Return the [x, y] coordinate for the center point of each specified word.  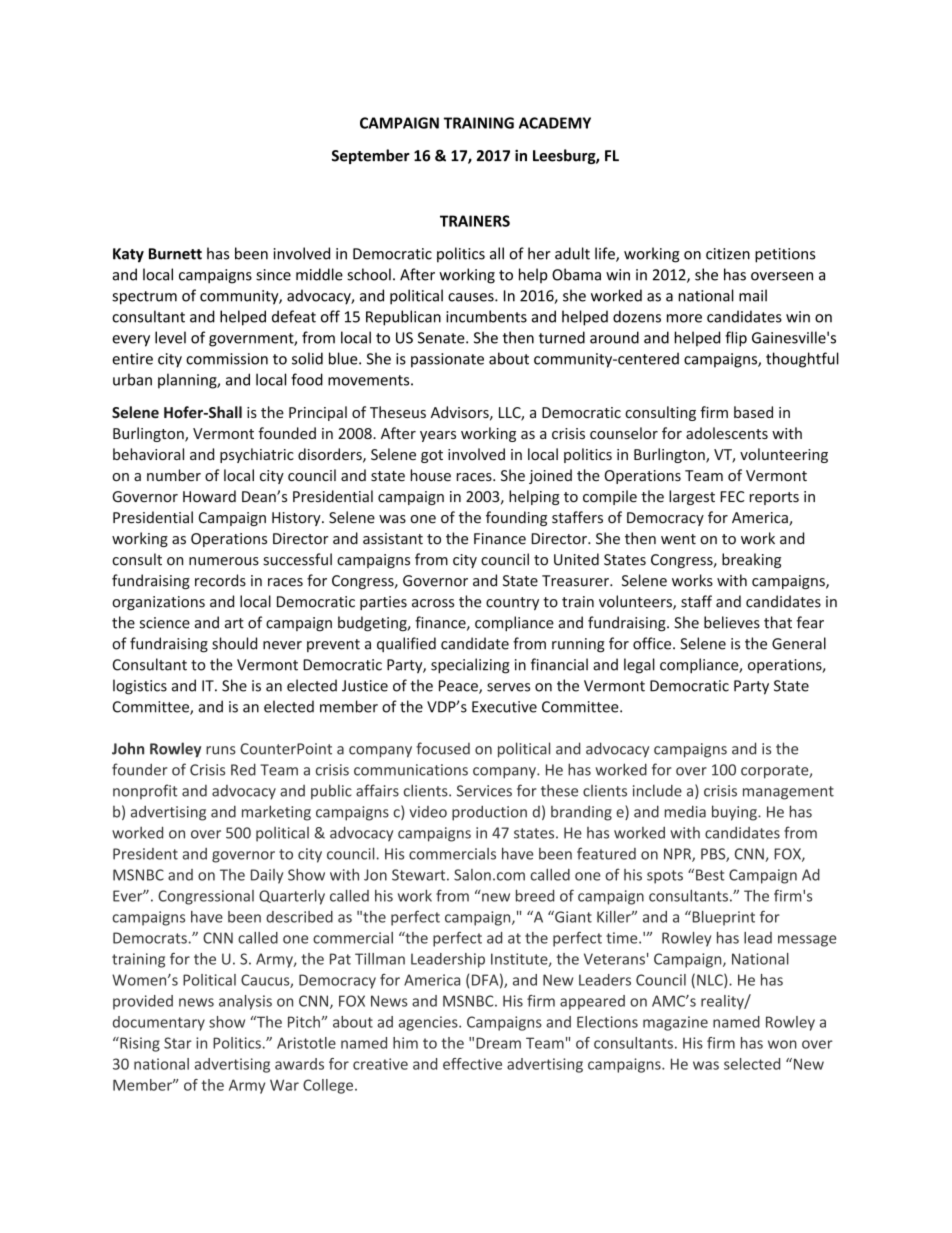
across [433, 603]
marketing [276, 813]
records [220, 580]
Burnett [175, 254]
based [753, 412]
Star [178, 1043]
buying [735, 813]
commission [227, 359]
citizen [728, 254]
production [489, 813]
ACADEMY [555, 123]
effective [472, 1064]
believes [732, 622]
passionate [447, 360]
